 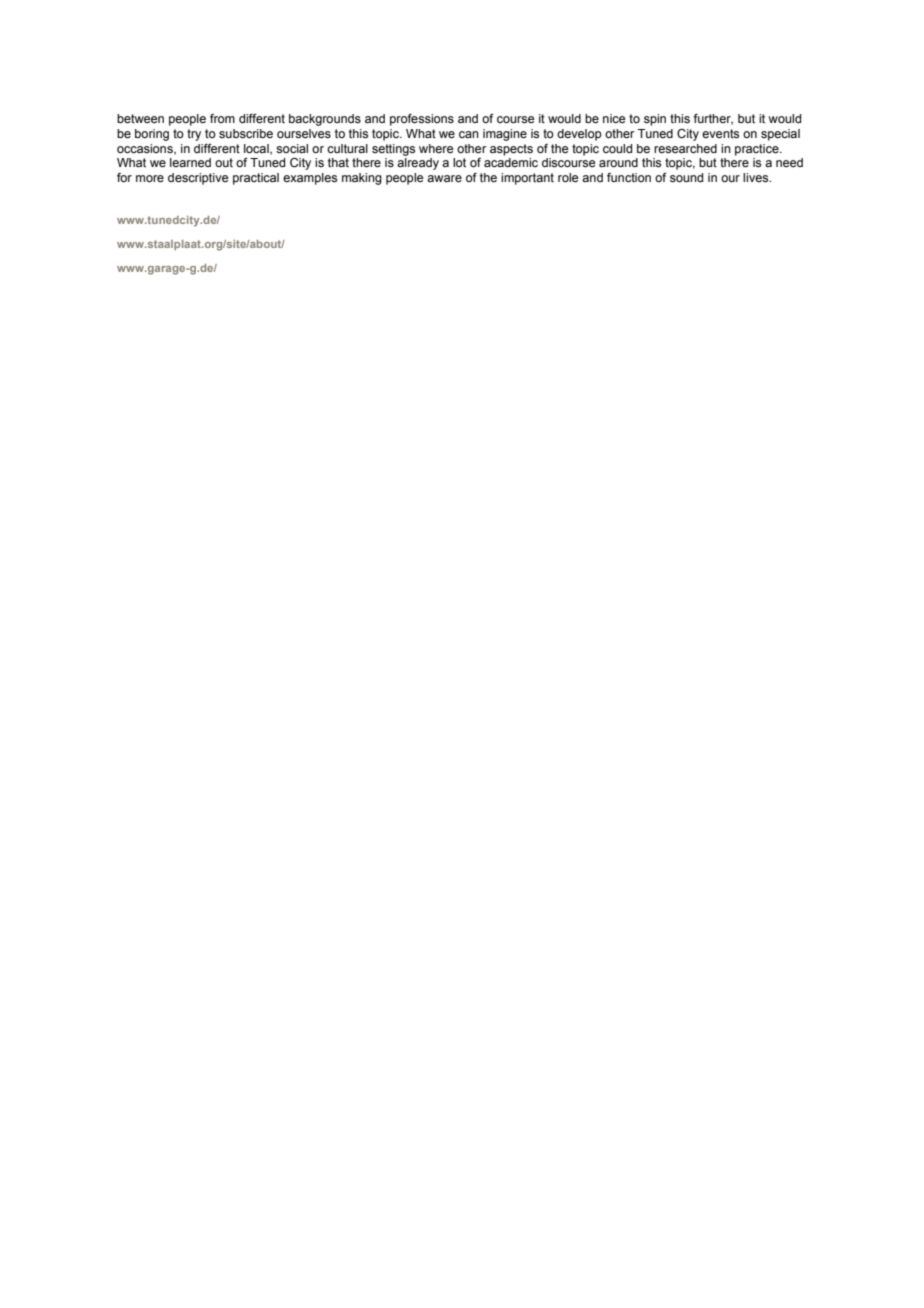 What do you see at coordinates (685, 149) in the image?
I see `researched` at bounding box center [685, 149].
